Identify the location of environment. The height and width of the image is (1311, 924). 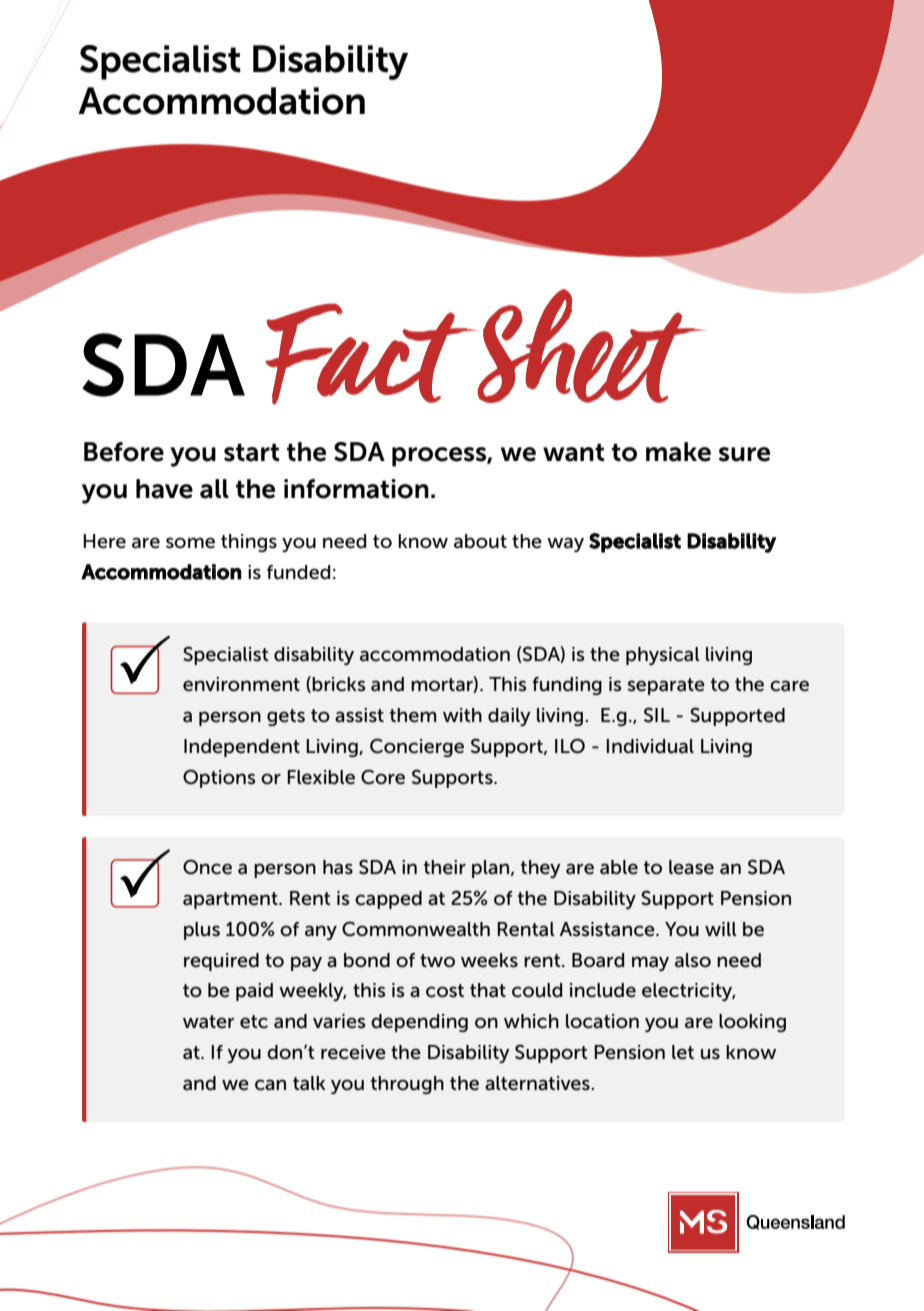
(241, 684).
